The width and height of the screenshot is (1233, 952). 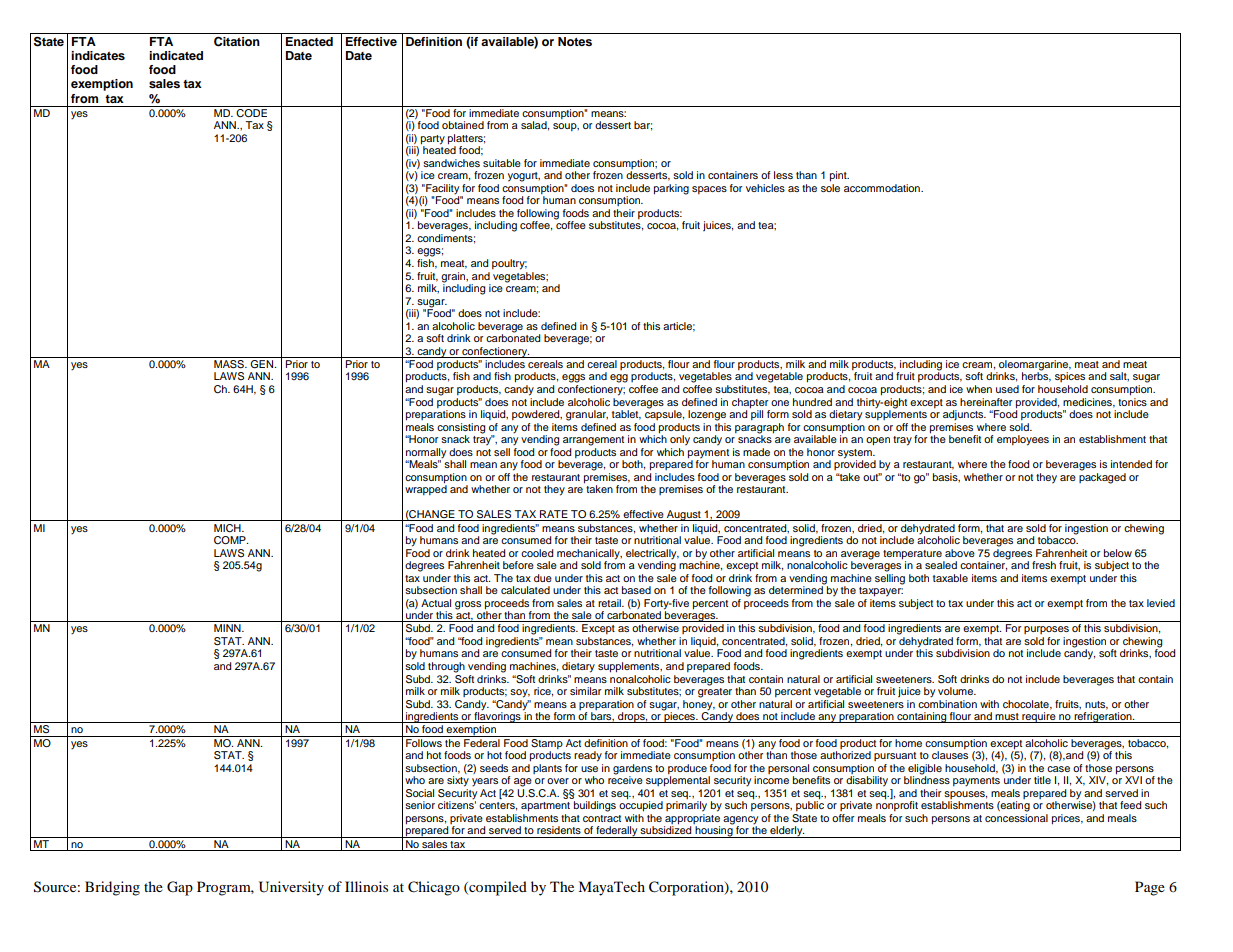 I want to click on Notes, so click(x=575, y=41).
